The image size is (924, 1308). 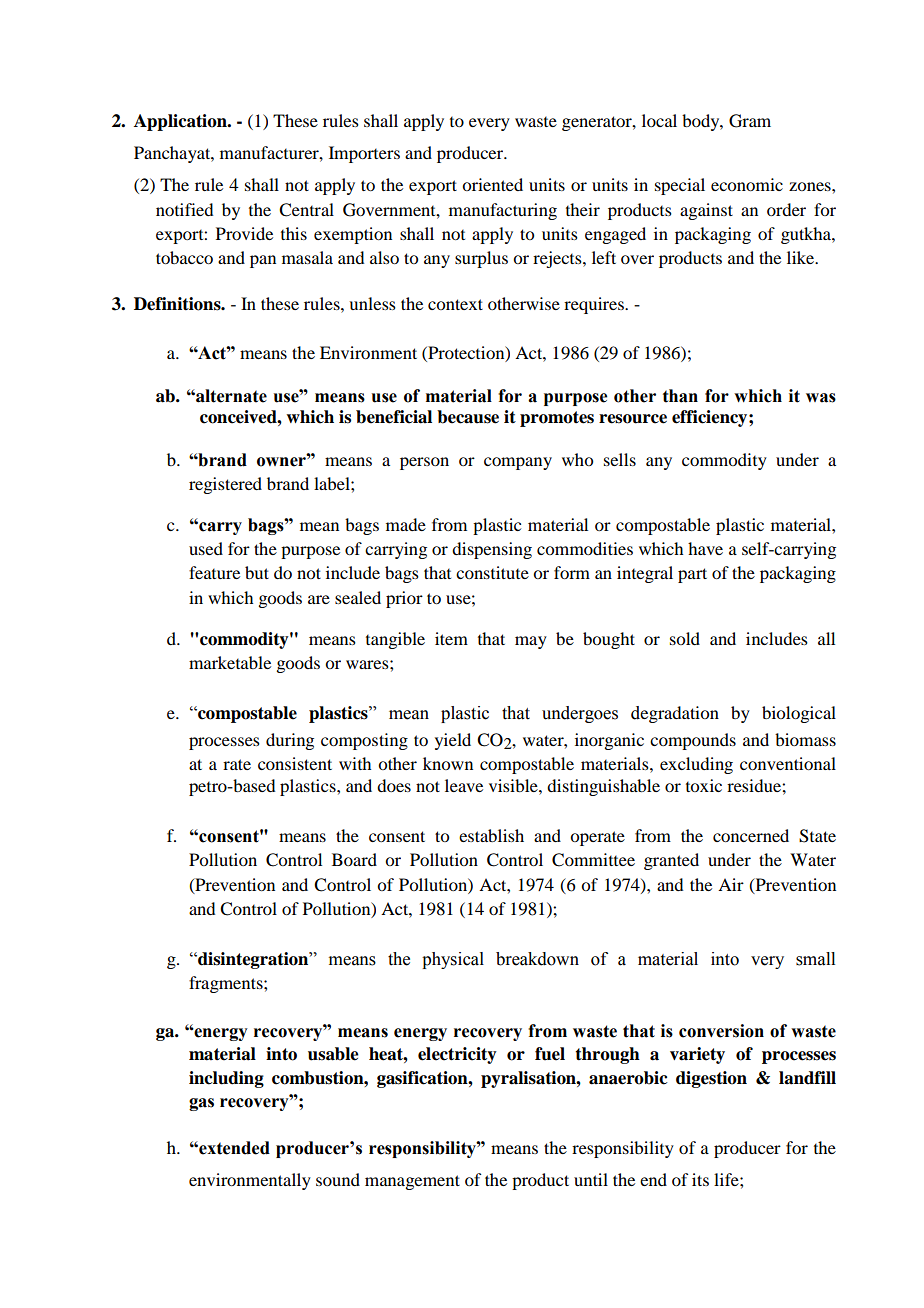 What do you see at coordinates (492, 184) in the screenshot?
I see `oriented` at bounding box center [492, 184].
